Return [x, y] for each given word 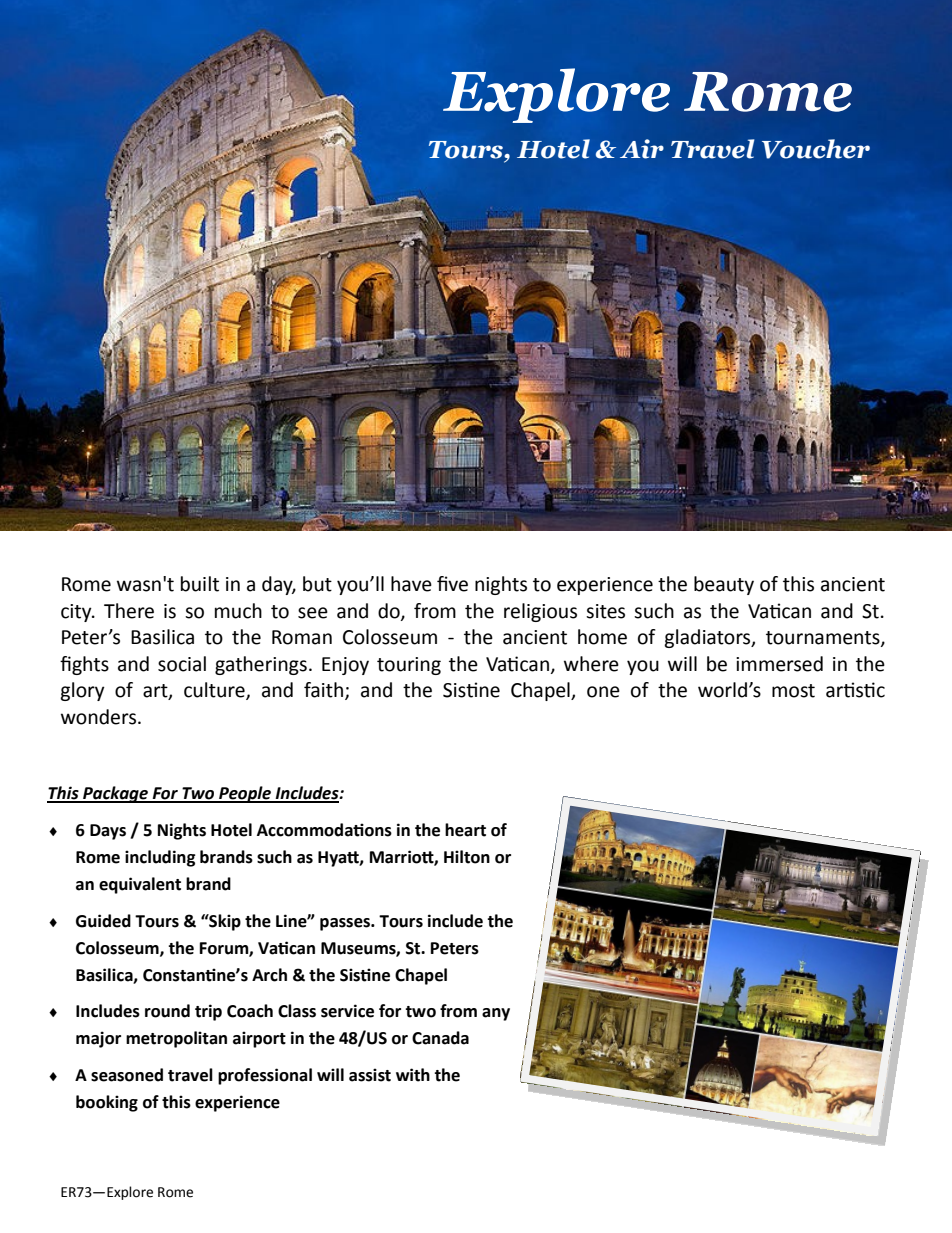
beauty [724, 585]
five [452, 584]
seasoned [127, 1075]
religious [540, 612]
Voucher [816, 149]
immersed [779, 664]
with [413, 1075]
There [129, 611]
